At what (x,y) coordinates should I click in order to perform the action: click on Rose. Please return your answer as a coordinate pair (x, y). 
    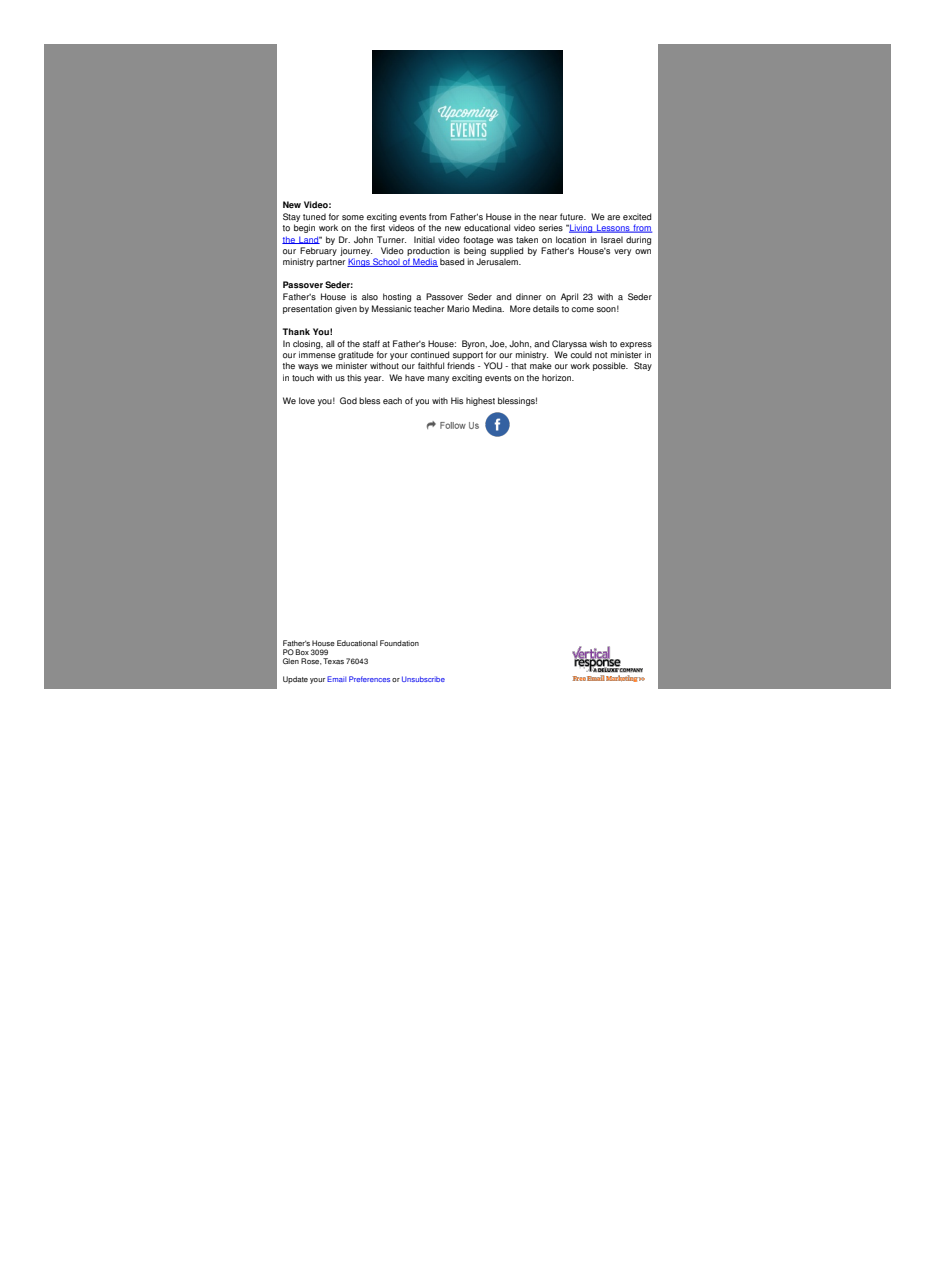
    Looking at the image, I should click on (311, 661).
